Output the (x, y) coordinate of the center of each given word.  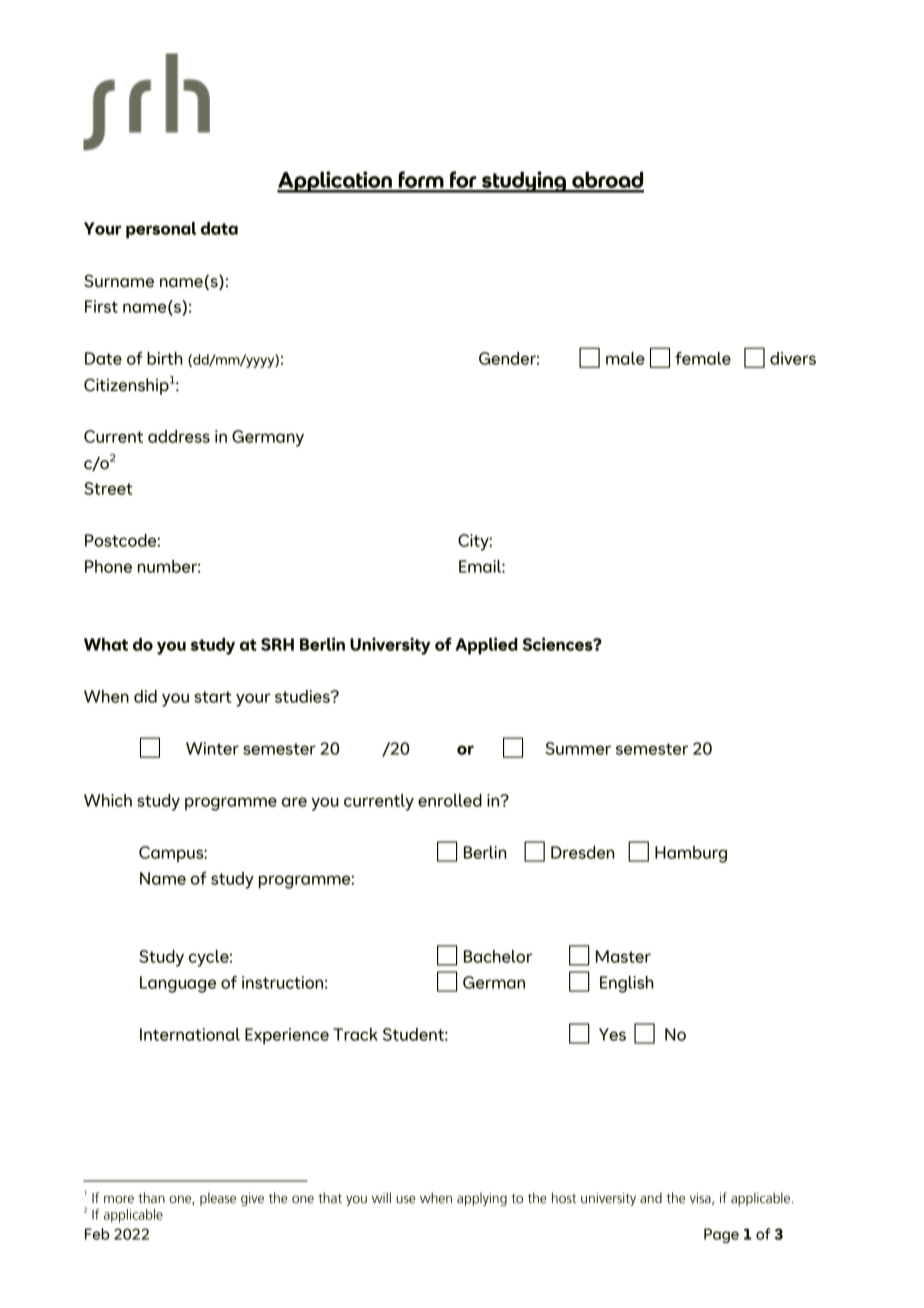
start (213, 697)
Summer (578, 748)
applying (482, 1199)
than (151, 1198)
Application (335, 182)
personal (161, 230)
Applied (486, 646)
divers (793, 358)
